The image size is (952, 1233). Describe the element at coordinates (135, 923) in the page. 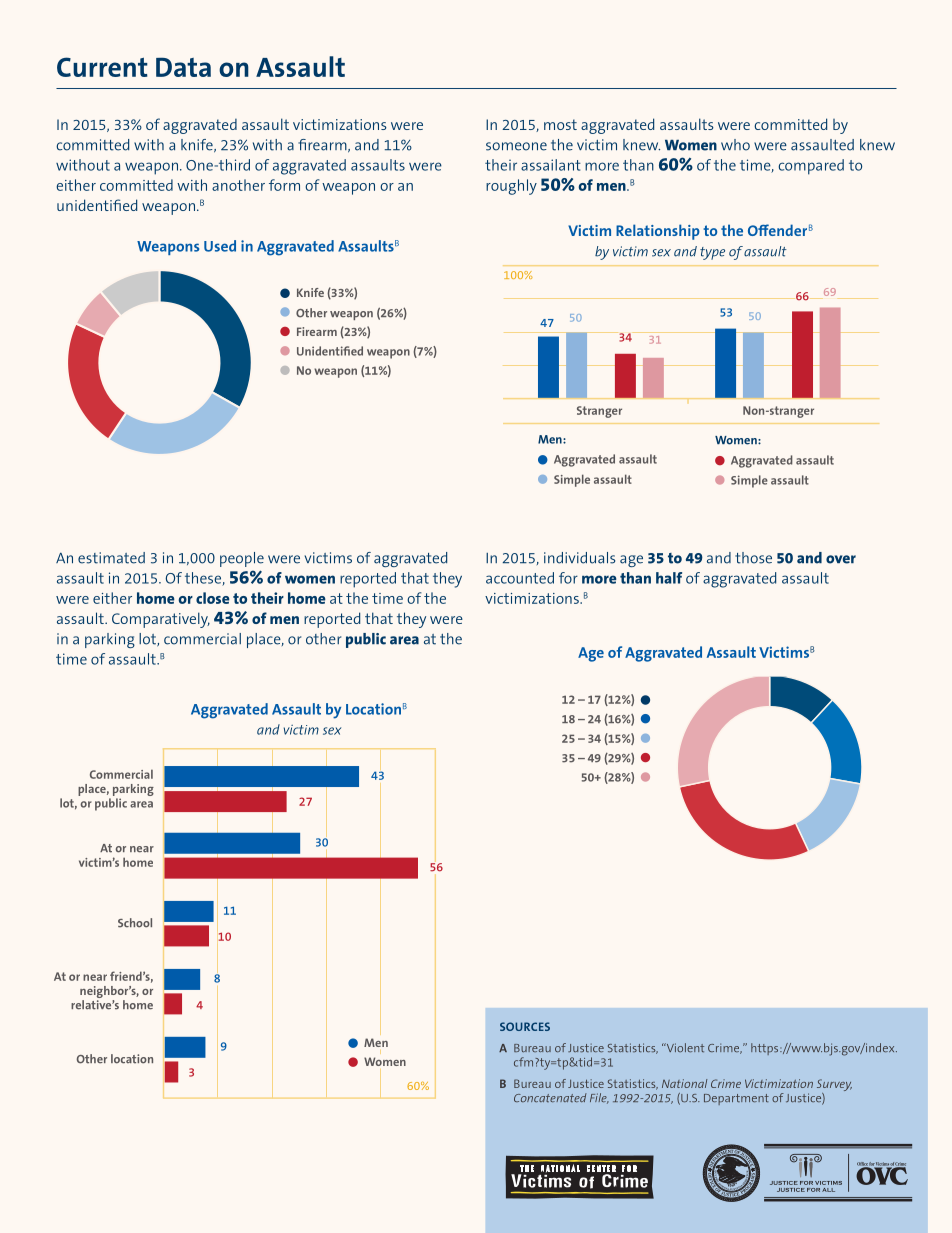

I see `School` at that location.
